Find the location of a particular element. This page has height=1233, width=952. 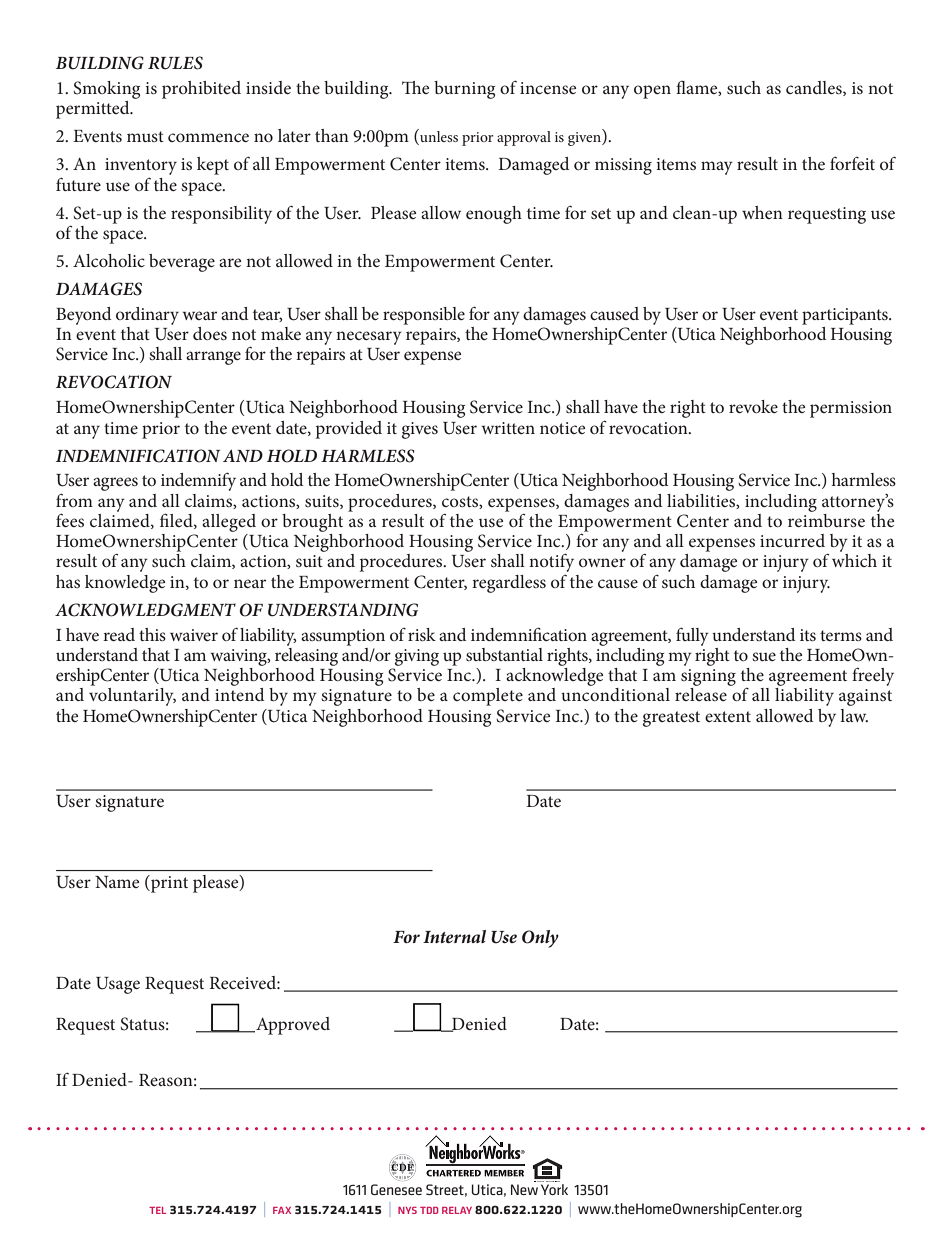

burning is located at coordinates (464, 90).
